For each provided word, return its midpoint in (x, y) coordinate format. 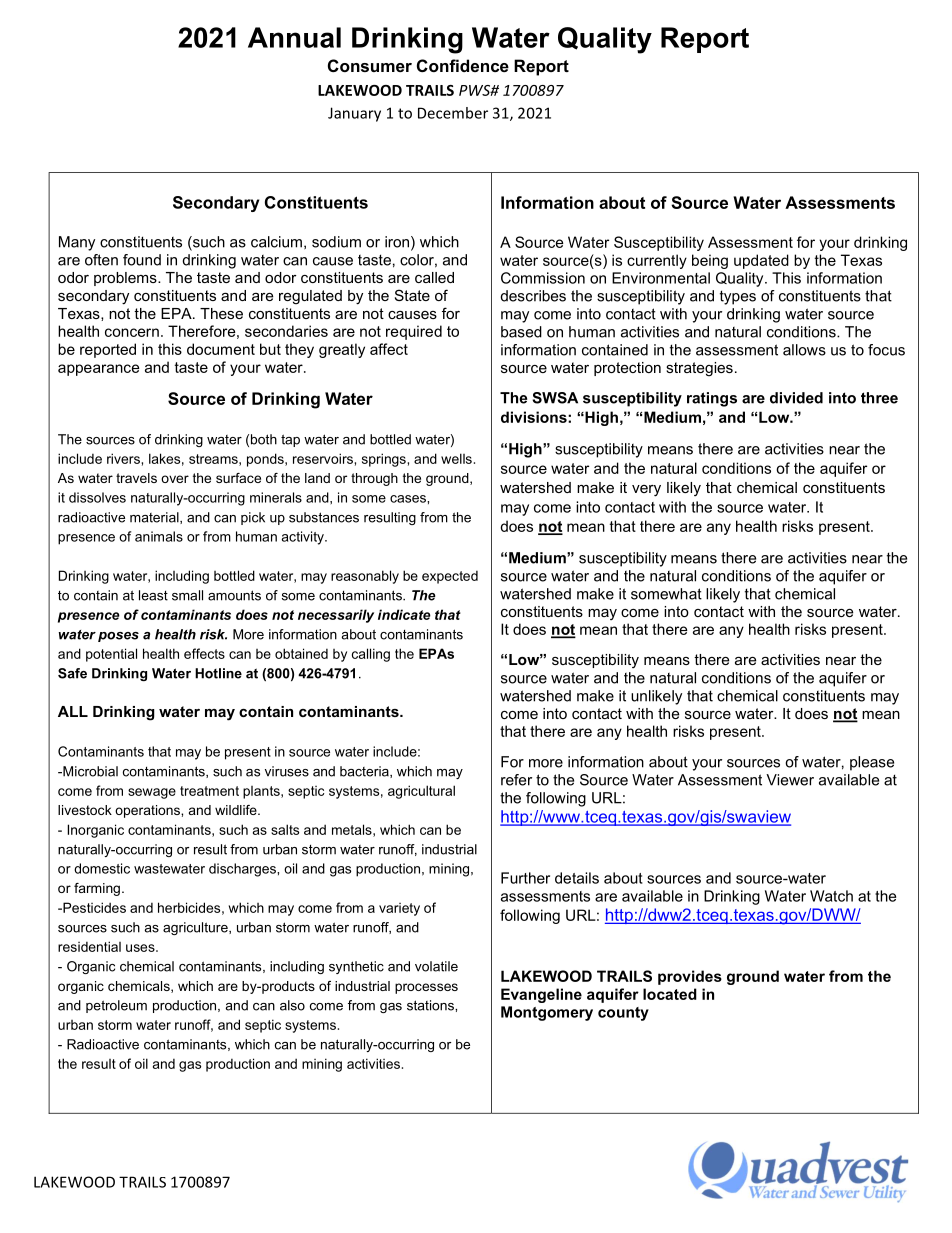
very (646, 491)
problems (126, 279)
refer (516, 780)
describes (533, 296)
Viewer (790, 780)
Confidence (463, 65)
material (155, 518)
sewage (152, 793)
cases (409, 499)
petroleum (116, 1006)
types (738, 297)
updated (761, 261)
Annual (294, 37)
